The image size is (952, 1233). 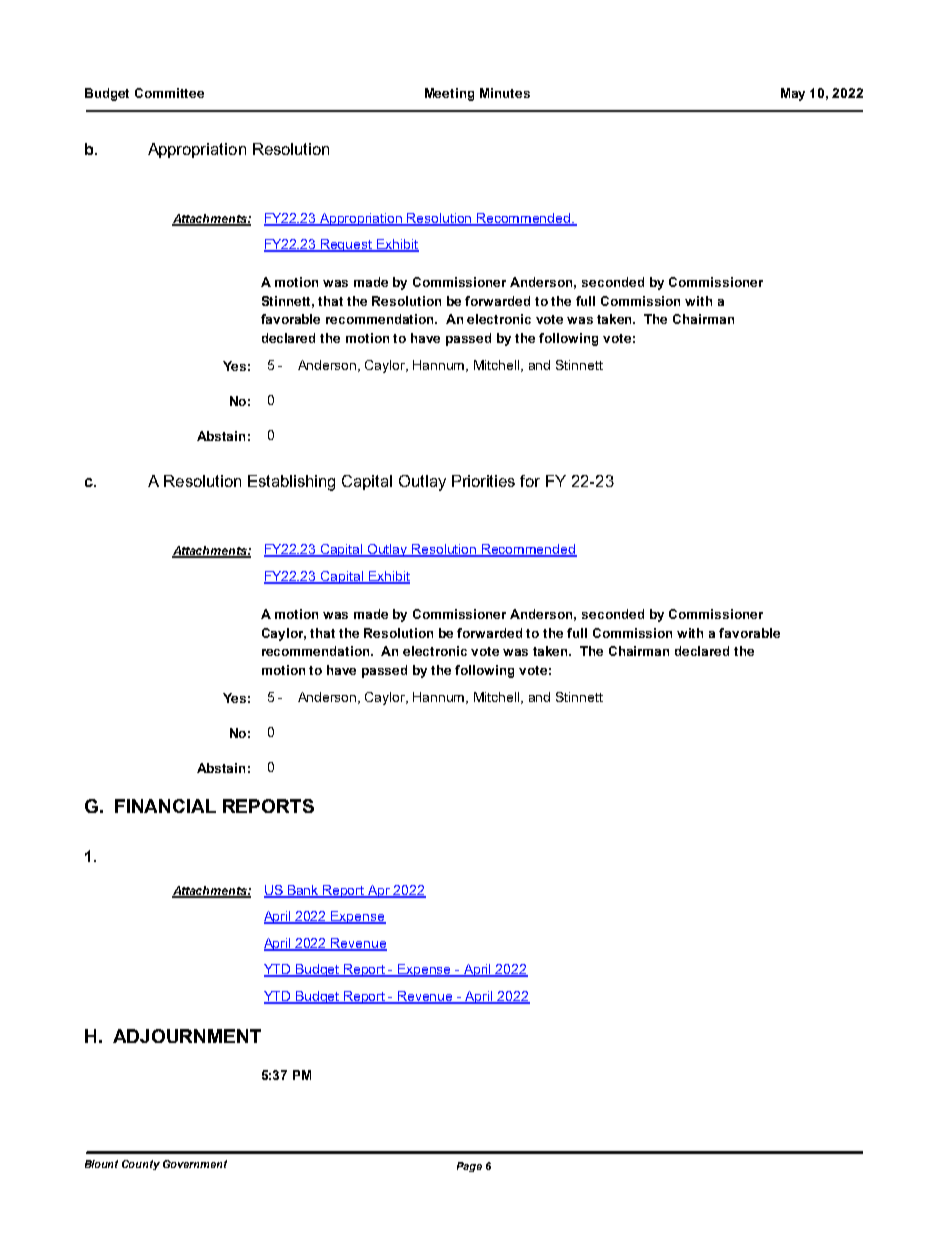 I want to click on May, so click(x=793, y=94).
